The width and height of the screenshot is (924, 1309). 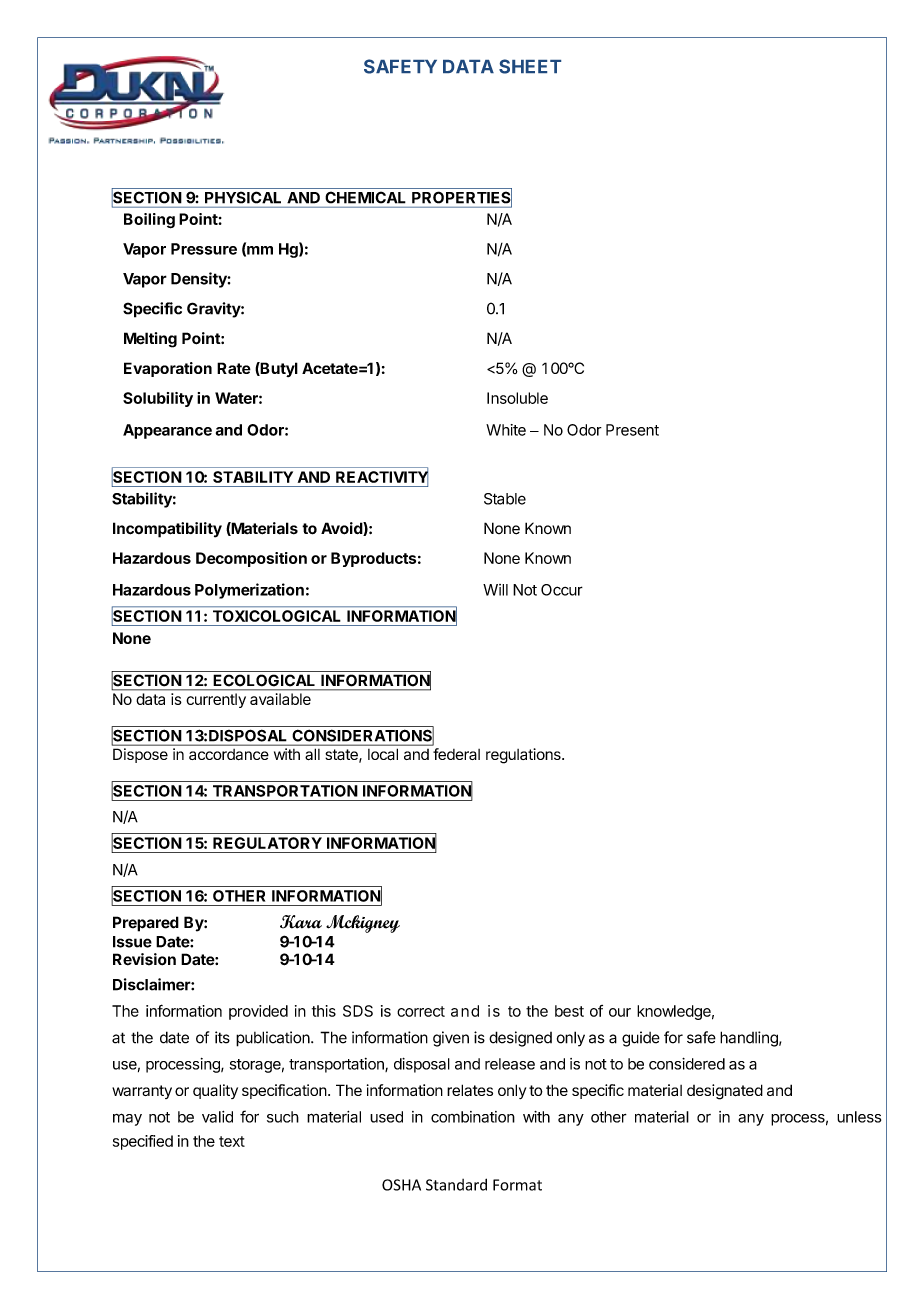 What do you see at coordinates (517, 398) in the screenshot?
I see `Insoluble` at bounding box center [517, 398].
